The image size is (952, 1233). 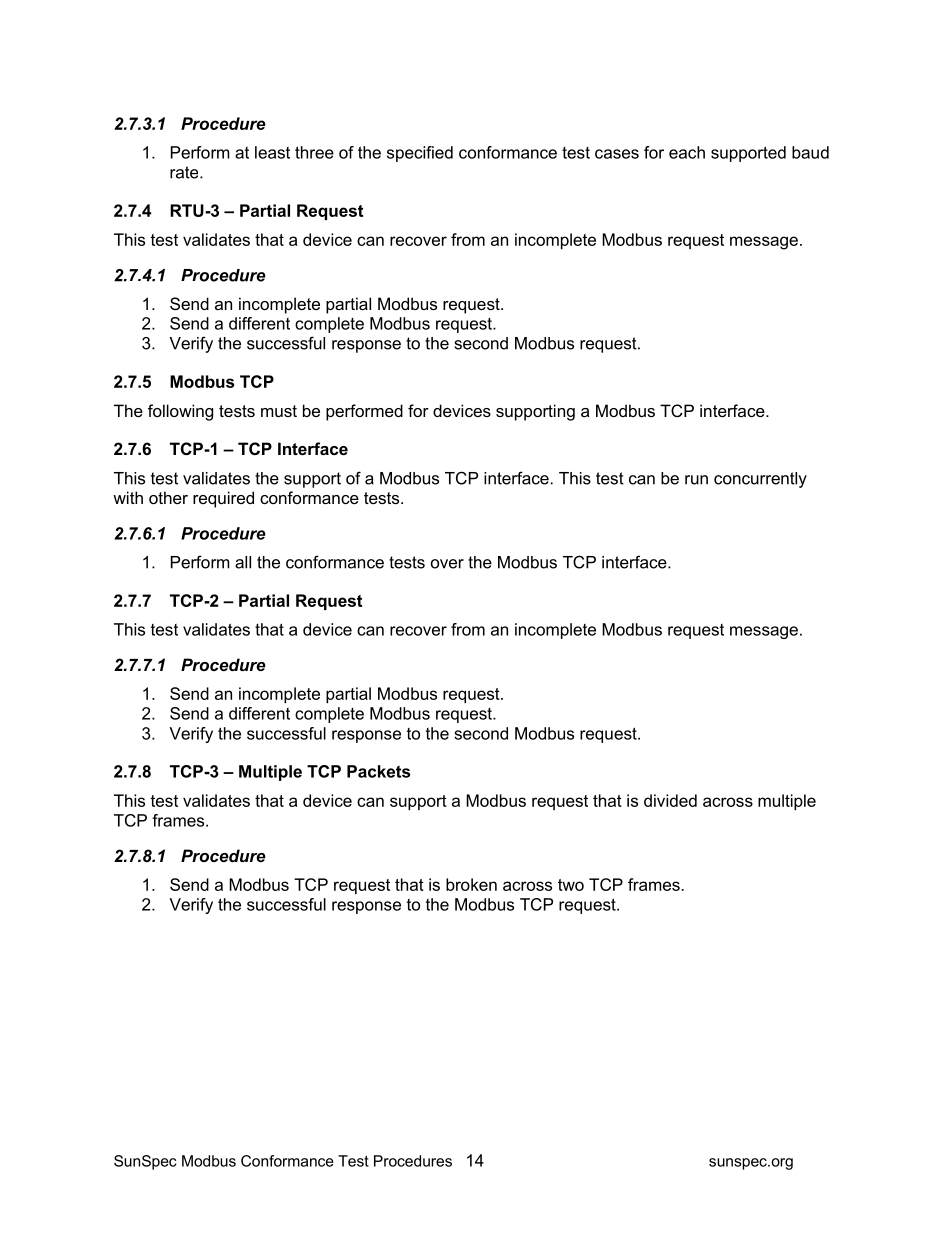 I want to click on Packets, so click(x=378, y=771).
